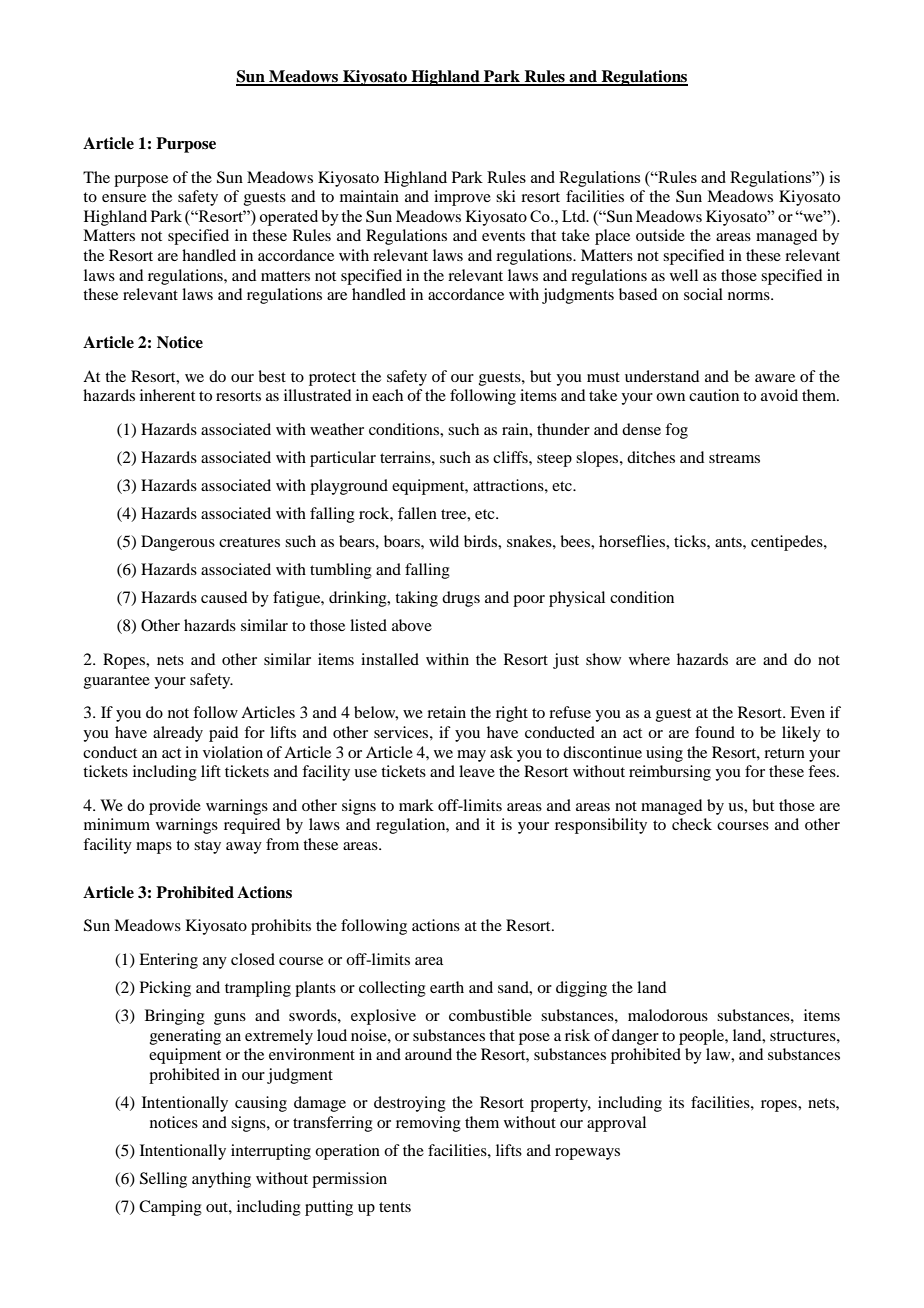 This document has height=1308, width=924. What do you see at coordinates (691, 541) in the document?
I see `ticks` at bounding box center [691, 541].
